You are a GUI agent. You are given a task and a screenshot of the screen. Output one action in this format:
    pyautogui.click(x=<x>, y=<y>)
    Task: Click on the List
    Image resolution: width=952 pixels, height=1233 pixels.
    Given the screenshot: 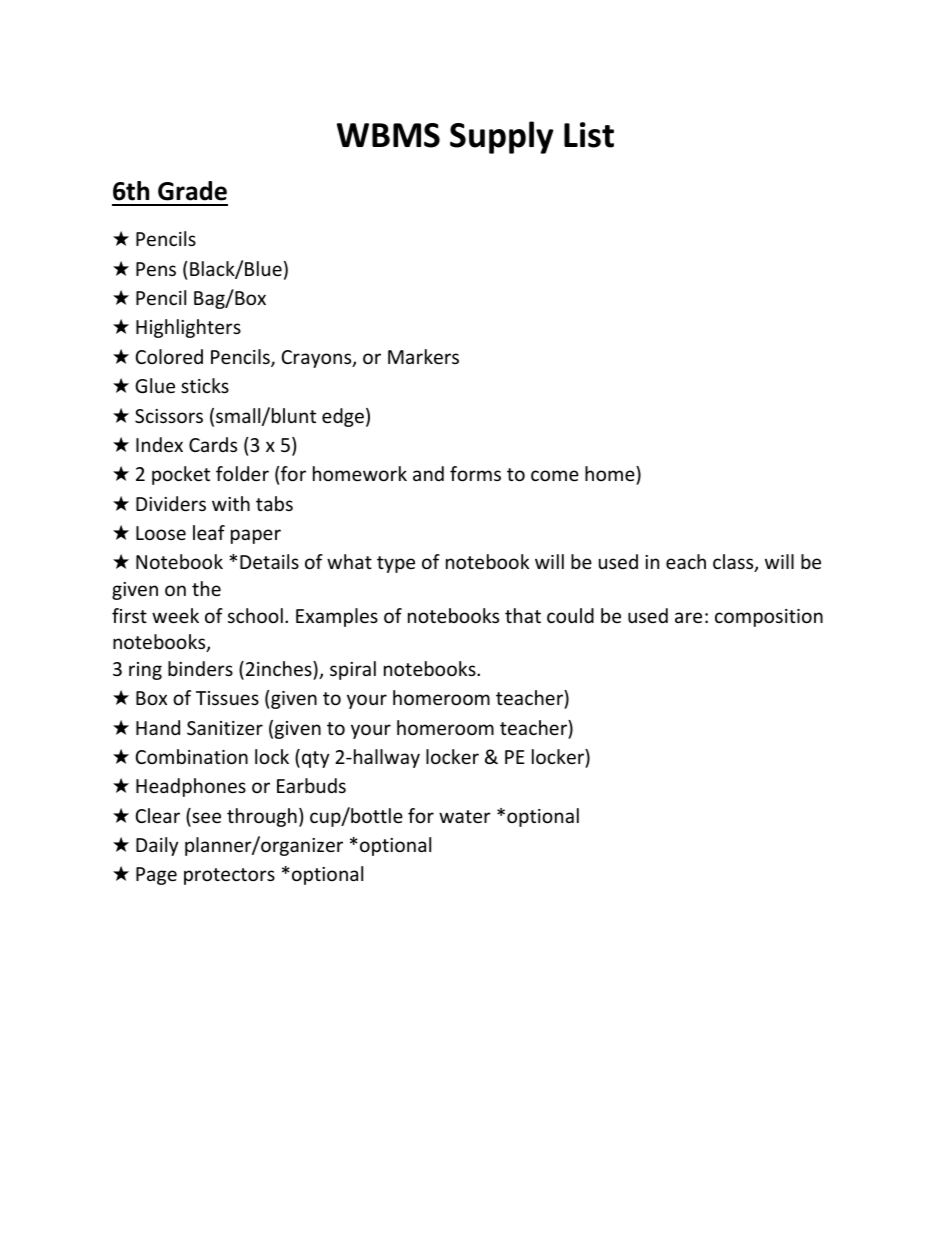 What is the action you would take?
    pyautogui.click(x=589, y=135)
